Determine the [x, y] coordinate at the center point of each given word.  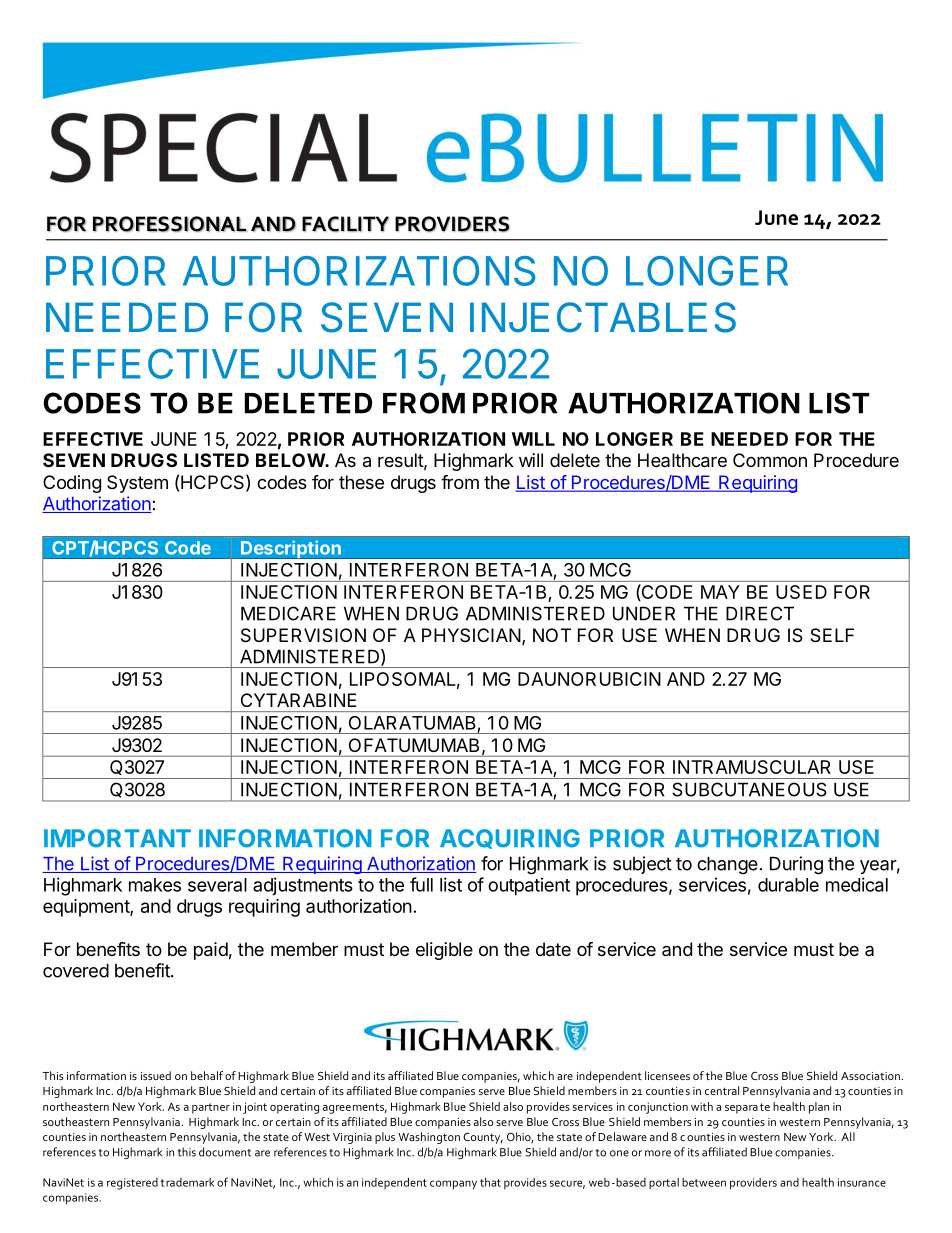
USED [801, 592]
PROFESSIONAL [170, 224]
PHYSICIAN [471, 635]
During [796, 865]
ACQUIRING [510, 839]
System [137, 484]
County [483, 1138]
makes [155, 885]
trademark [187, 1182]
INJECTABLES [603, 317]
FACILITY [345, 224]
